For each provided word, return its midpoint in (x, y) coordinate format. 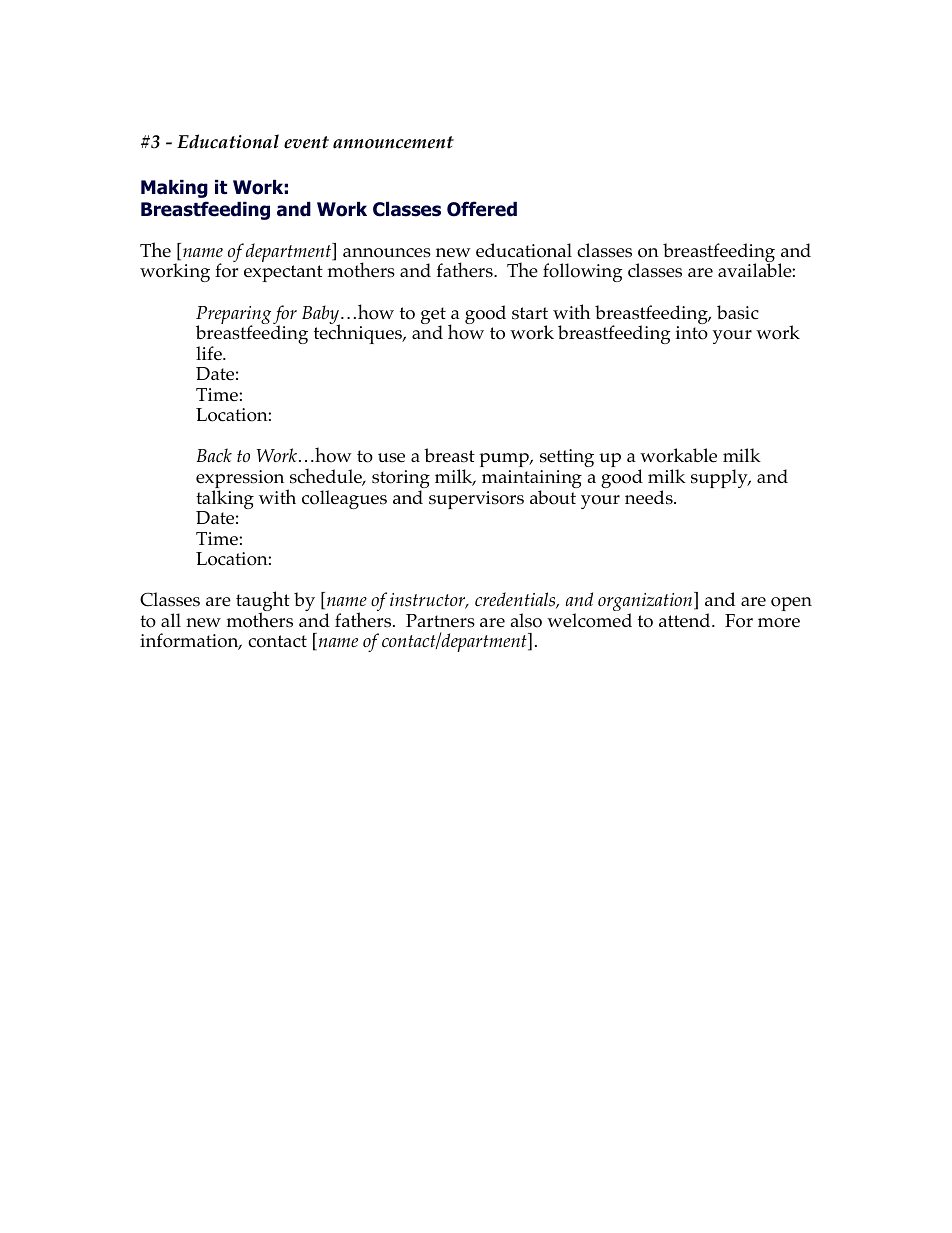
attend (686, 620)
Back (214, 455)
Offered (482, 209)
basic (738, 312)
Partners (440, 621)
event (306, 142)
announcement (393, 142)
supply (720, 478)
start (530, 313)
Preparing (233, 316)
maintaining (532, 480)
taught (263, 602)
